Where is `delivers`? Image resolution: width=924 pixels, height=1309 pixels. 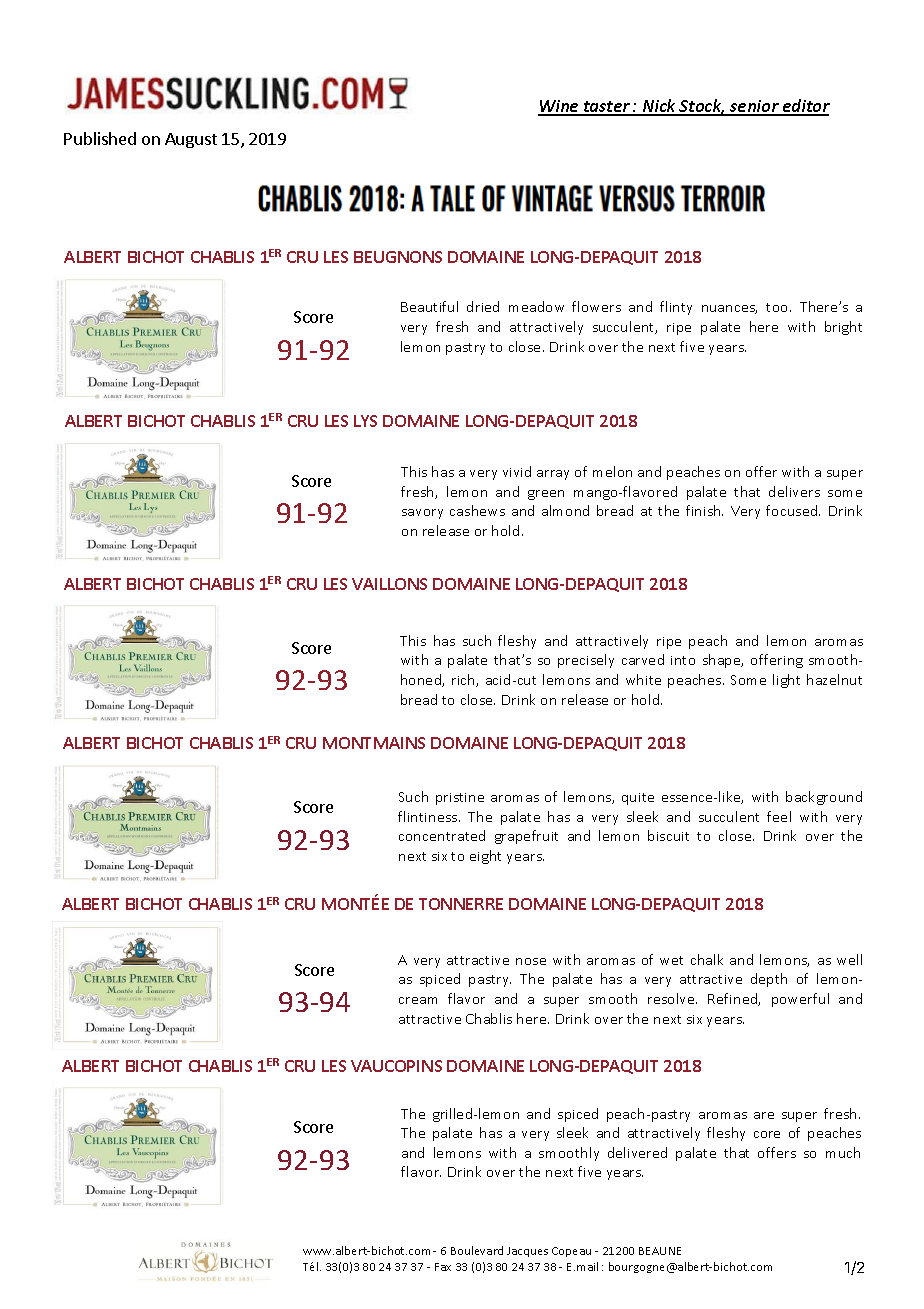 delivers is located at coordinates (794, 491).
